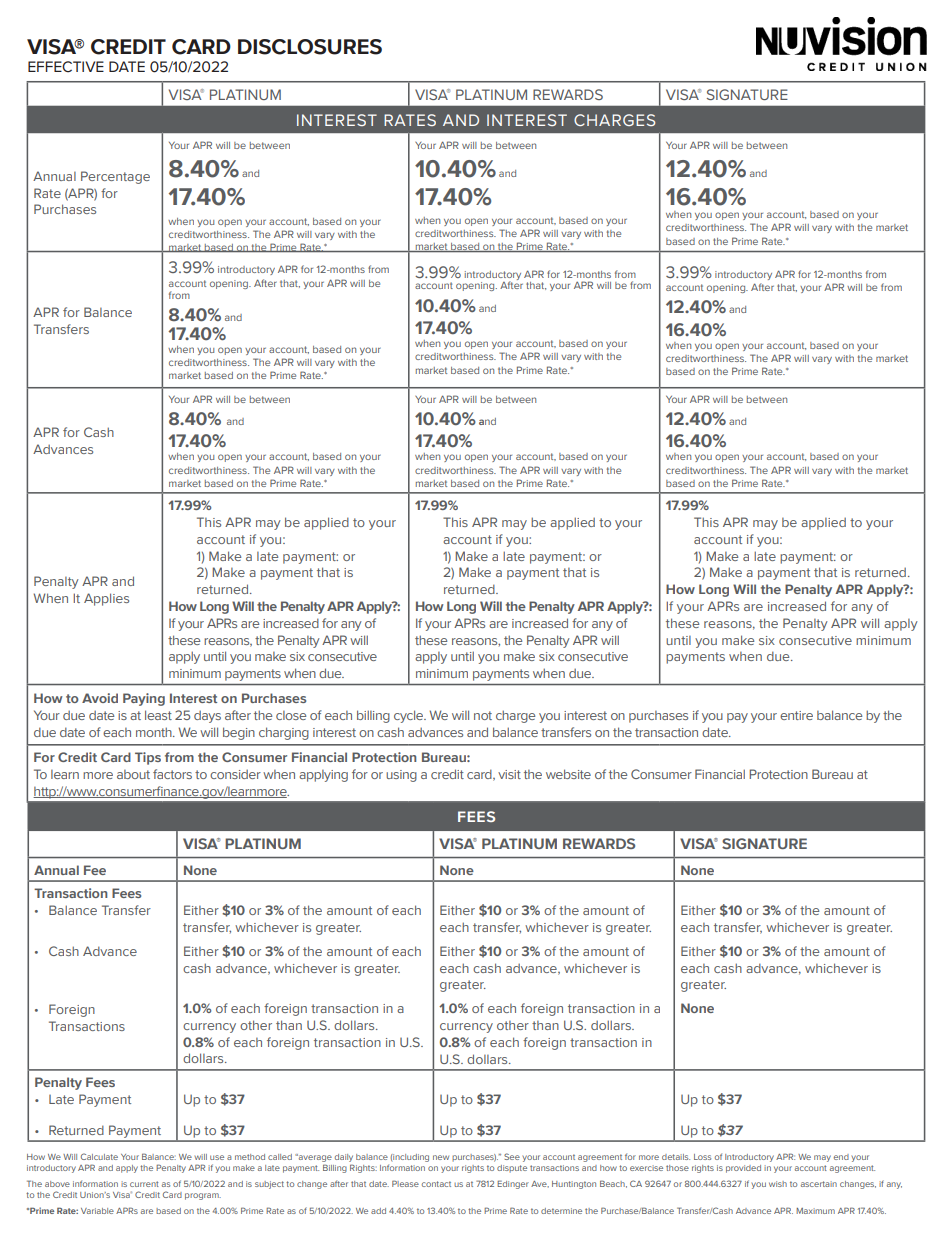  What do you see at coordinates (66, 67) in the screenshot?
I see `EFFECTIVE` at bounding box center [66, 67].
